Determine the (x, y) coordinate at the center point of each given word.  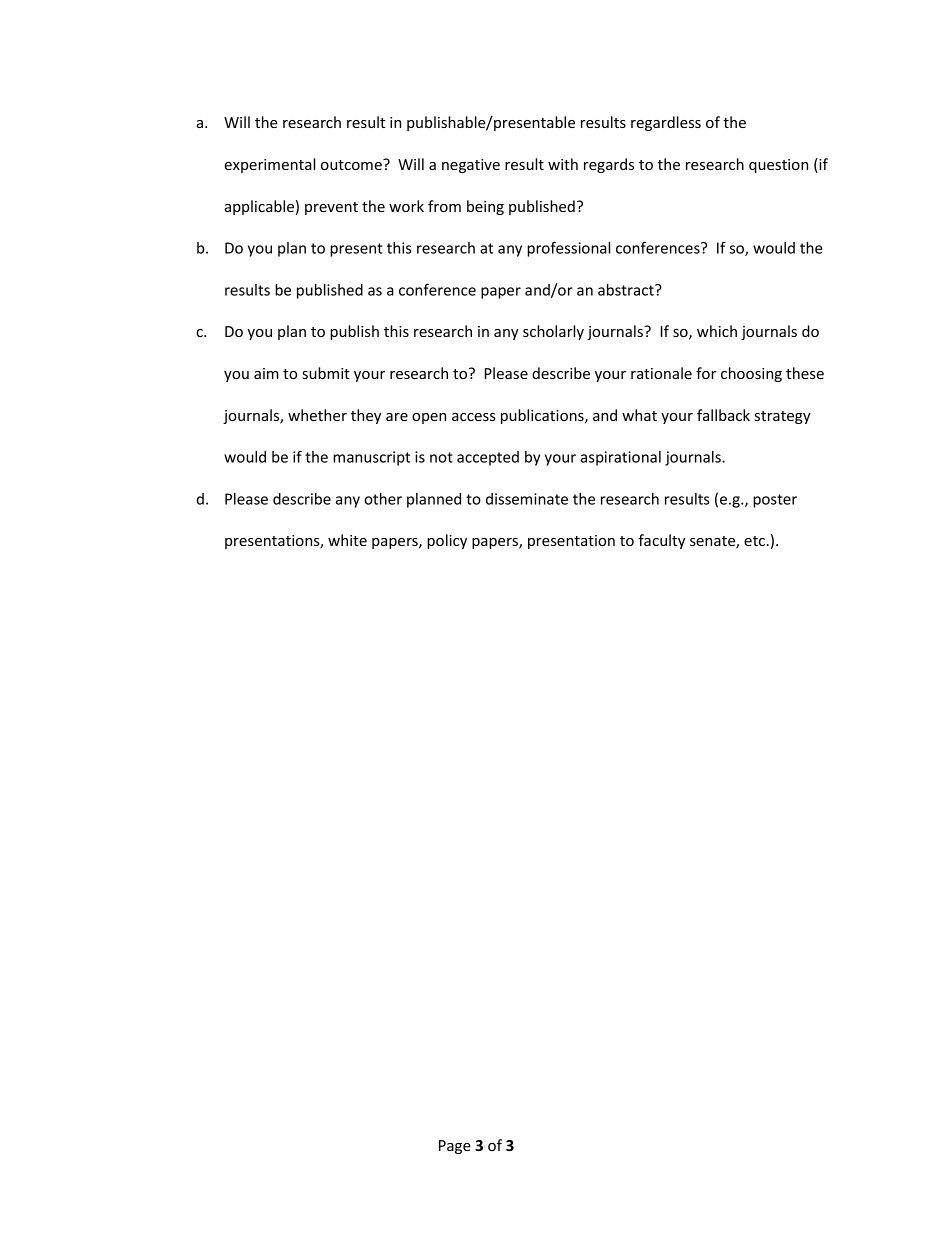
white (347, 540)
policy (447, 541)
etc (754, 541)
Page (455, 1147)
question (778, 166)
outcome (352, 164)
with (563, 164)
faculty (661, 541)
